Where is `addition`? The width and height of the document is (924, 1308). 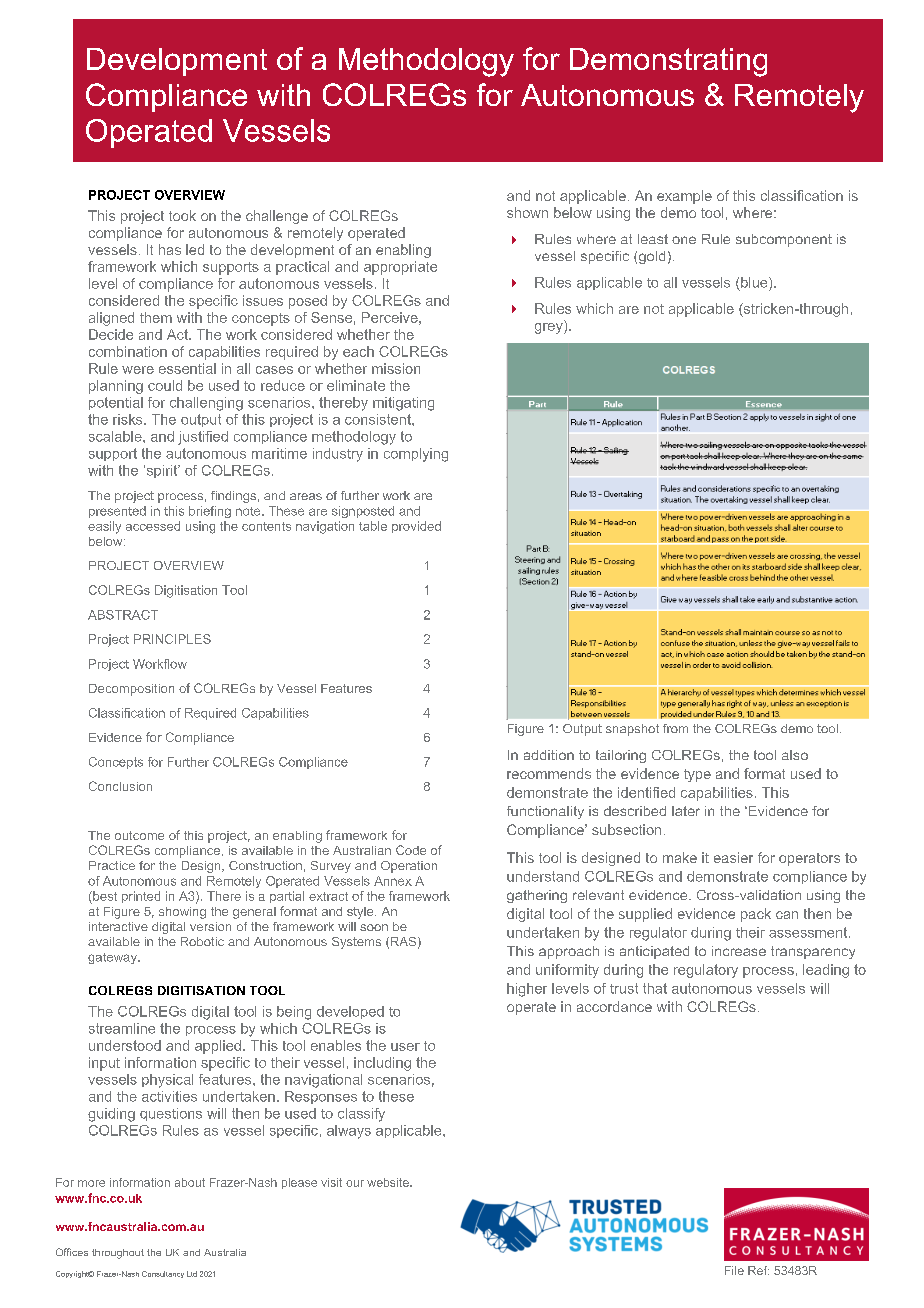
addition is located at coordinates (549, 755).
